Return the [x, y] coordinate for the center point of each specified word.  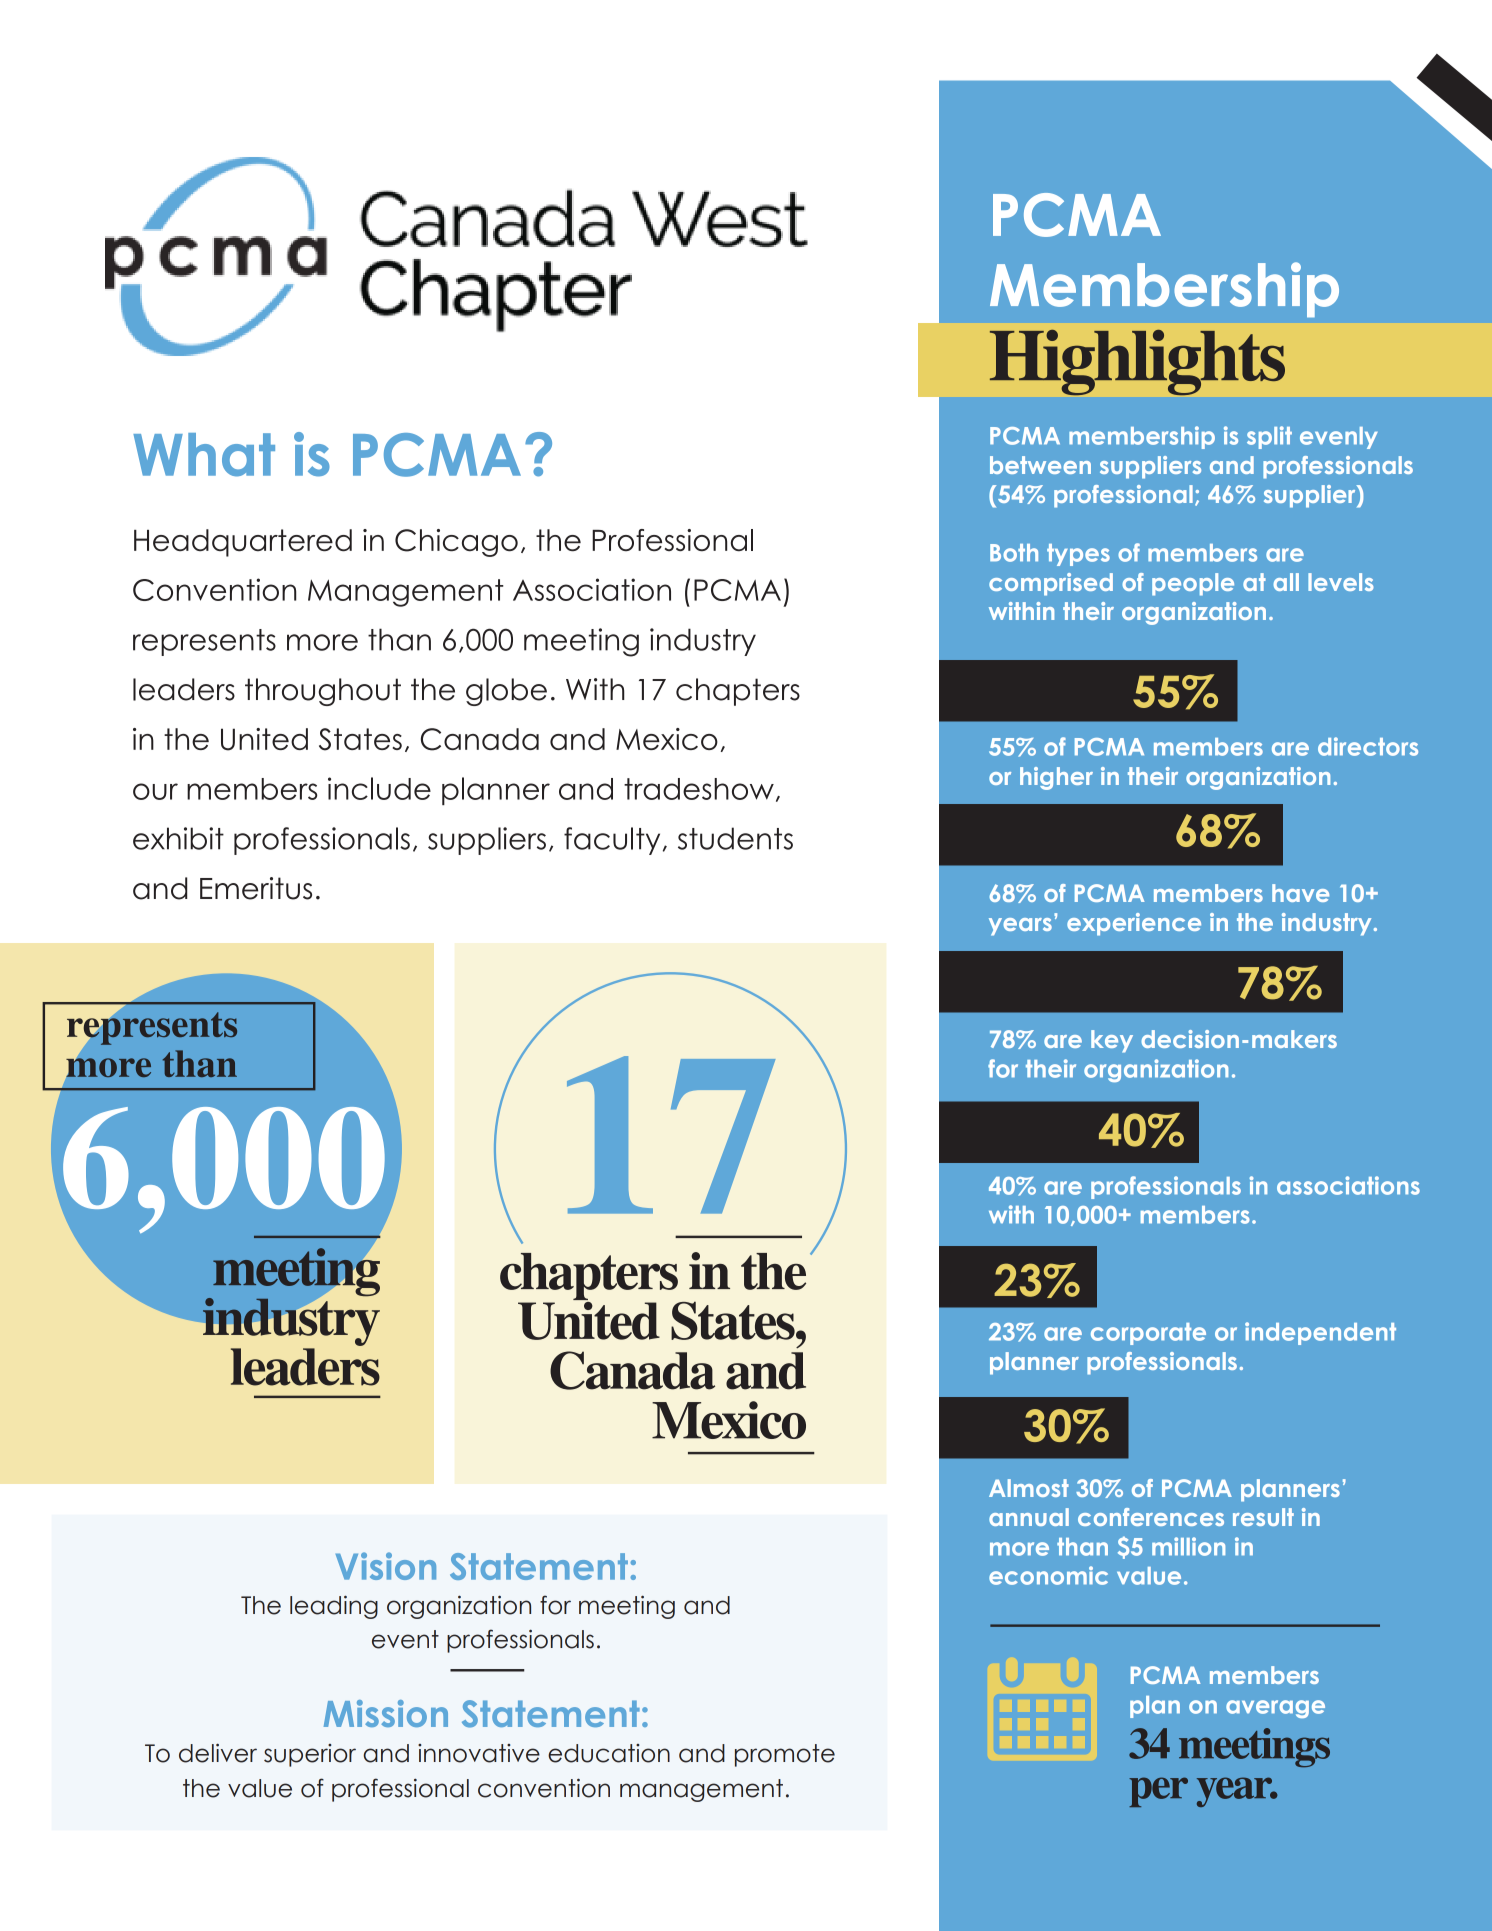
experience [1134, 924]
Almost [1029, 1488]
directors [1368, 746]
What [204, 455]
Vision [386, 1566]
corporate [1148, 1334]
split [1269, 437]
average [1275, 1709]
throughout [323, 692]
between [1040, 465]
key [1112, 1041]
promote [785, 1755]
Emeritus [256, 888]
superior [310, 1755]
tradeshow [699, 789]
